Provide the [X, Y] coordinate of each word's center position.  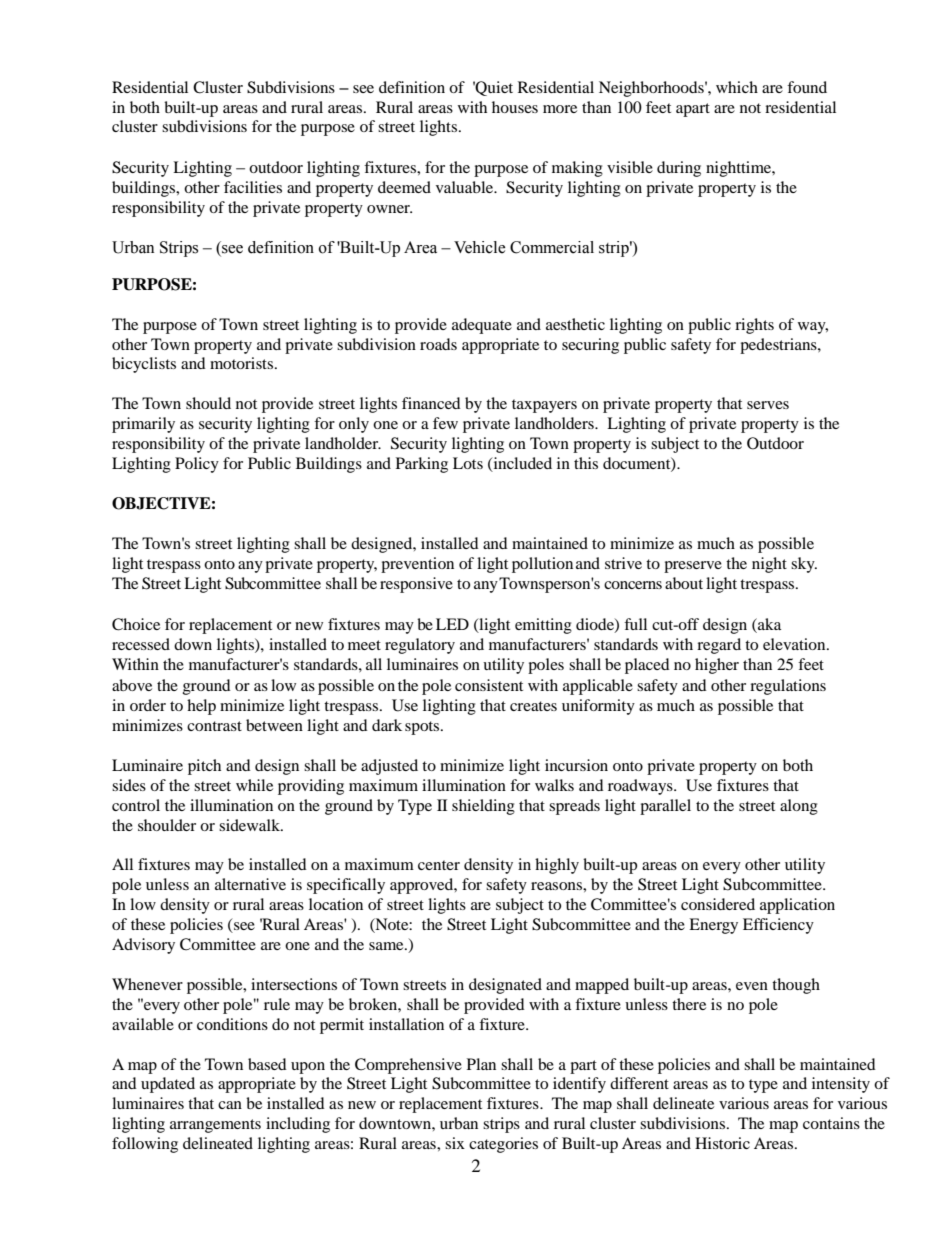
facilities [253, 187]
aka [768, 624]
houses [515, 107]
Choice [136, 624]
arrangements [215, 1126]
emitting [543, 626]
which [737, 87]
